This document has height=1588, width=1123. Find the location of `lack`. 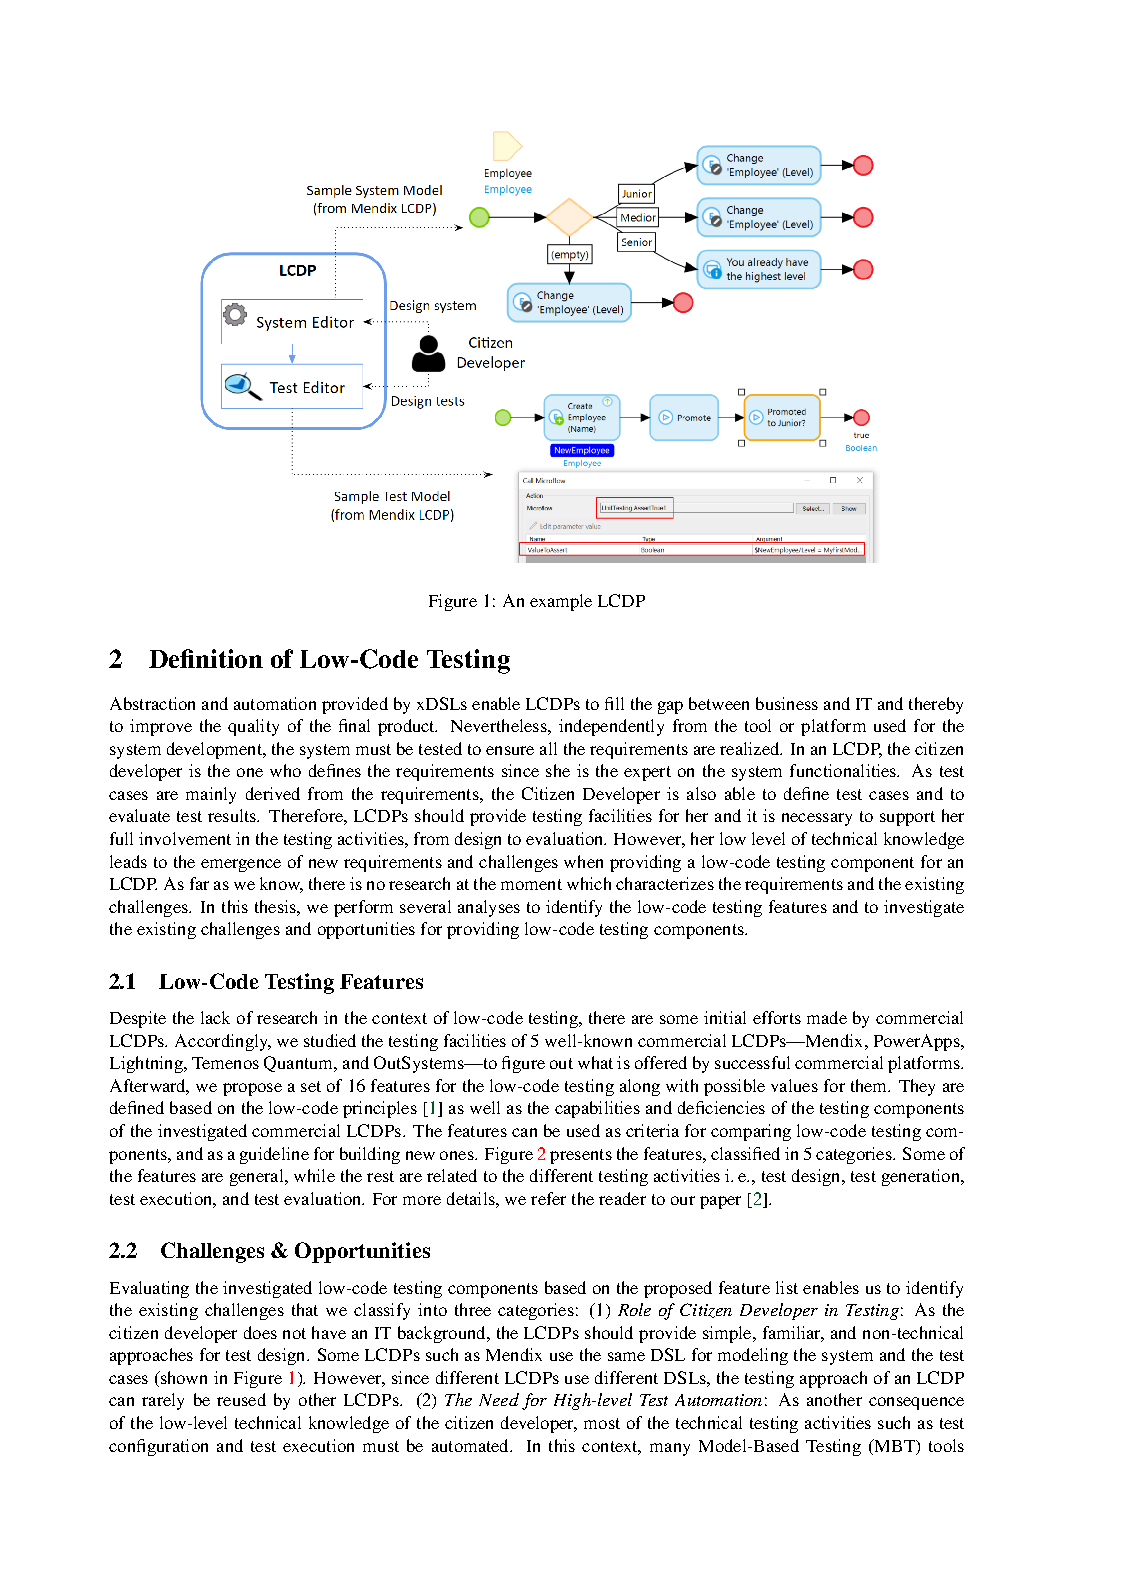

lack is located at coordinates (215, 1017).
